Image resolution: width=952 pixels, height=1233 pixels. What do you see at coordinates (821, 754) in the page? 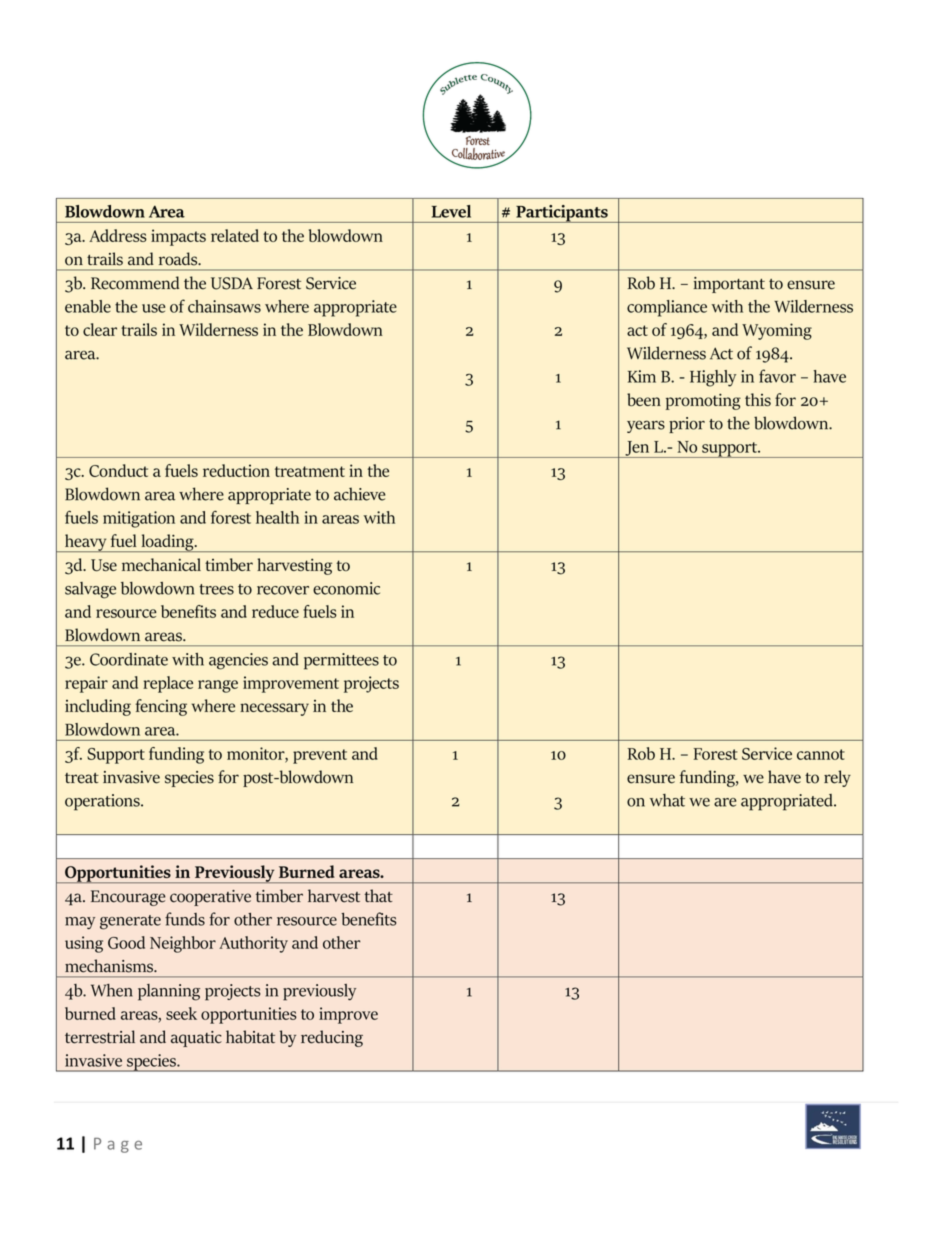
I see `cannot` at bounding box center [821, 754].
